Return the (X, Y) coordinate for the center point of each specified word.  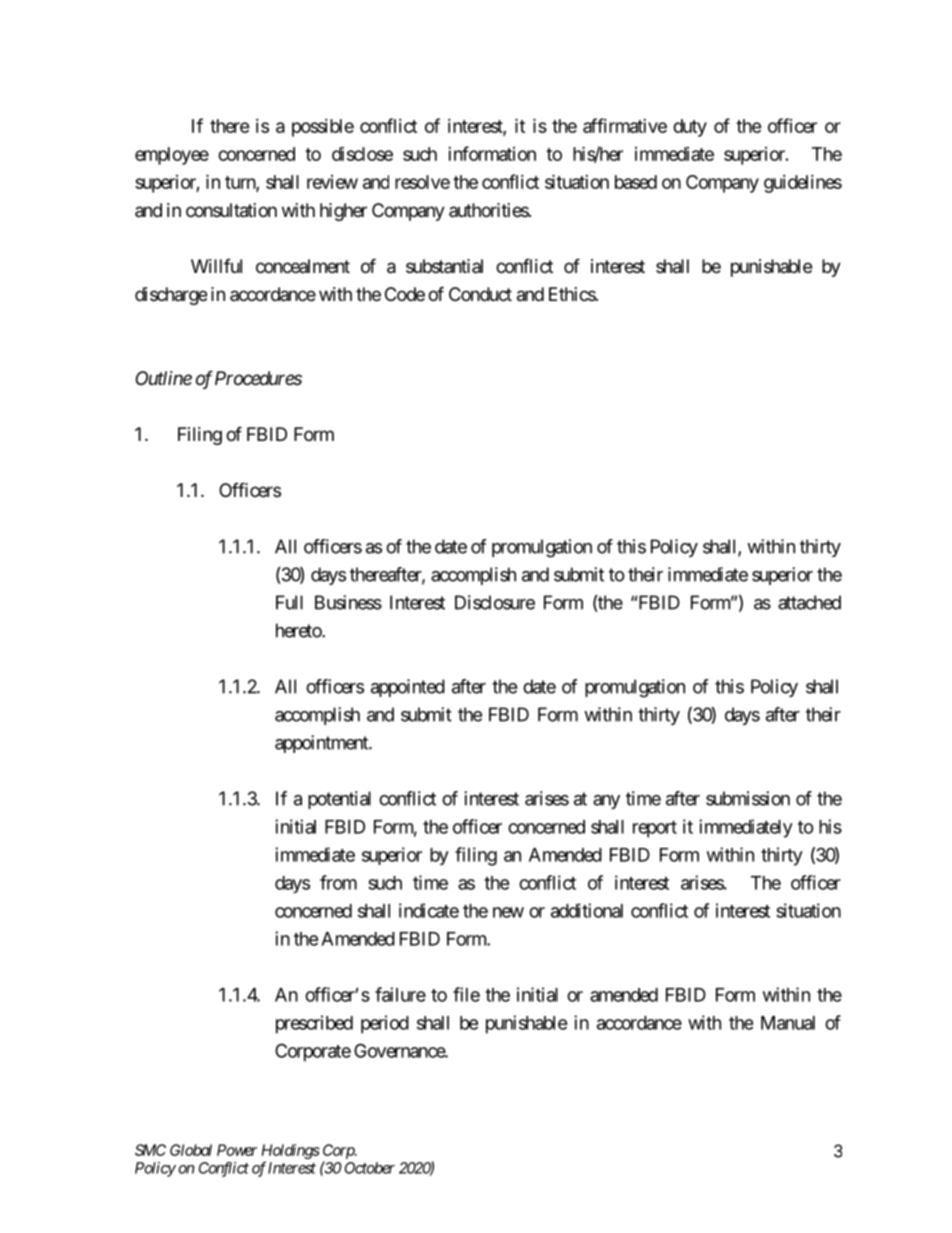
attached (809, 602)
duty (690, 128)
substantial (444, 266)
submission (748, 798)
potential (339, 800)
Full (289, 602)
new (508, 912)
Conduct (480, 294)
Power (237, 1150)
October (370, 1168)
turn (241, 184)
